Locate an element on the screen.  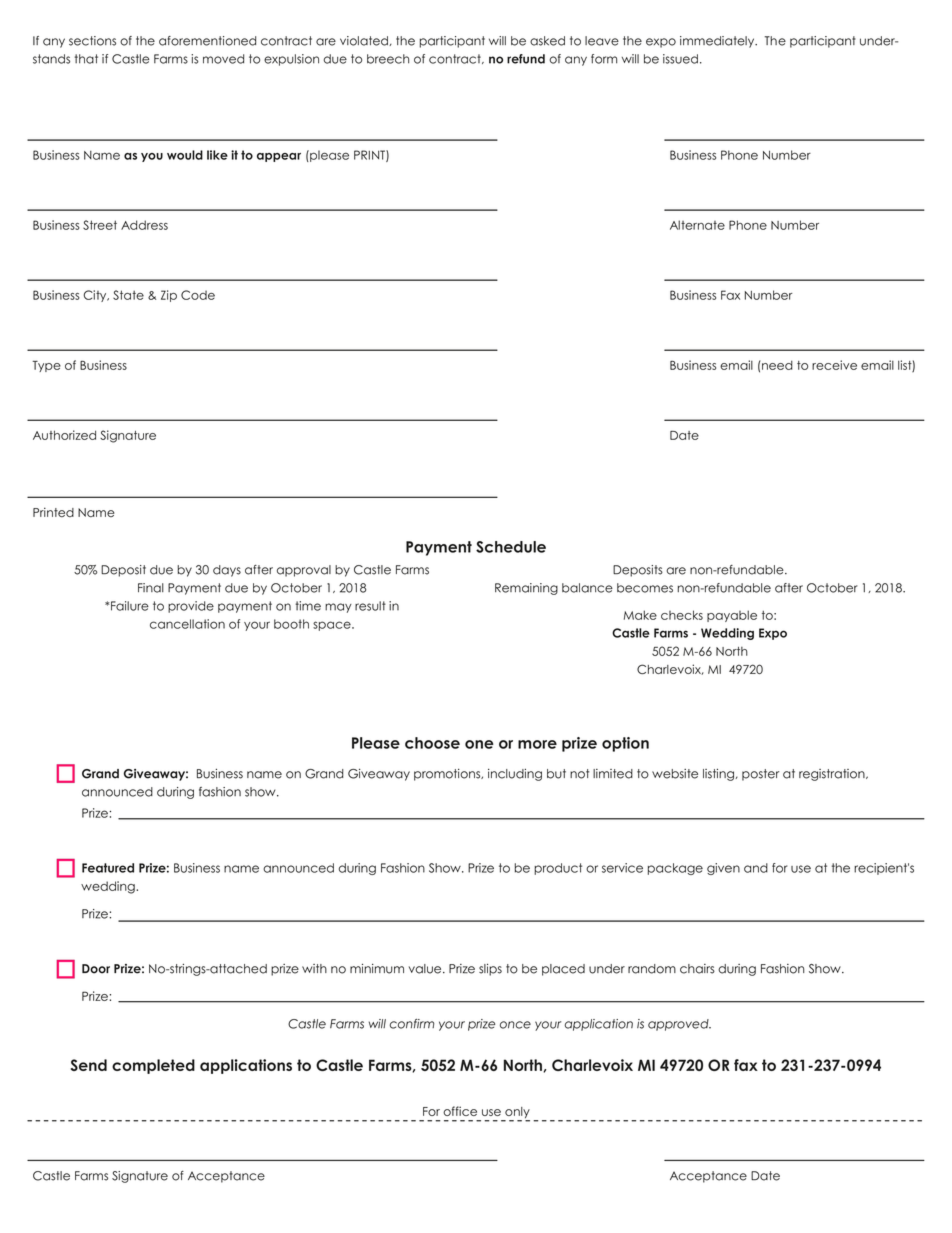
immediately is located at coordinates (718, 42).
